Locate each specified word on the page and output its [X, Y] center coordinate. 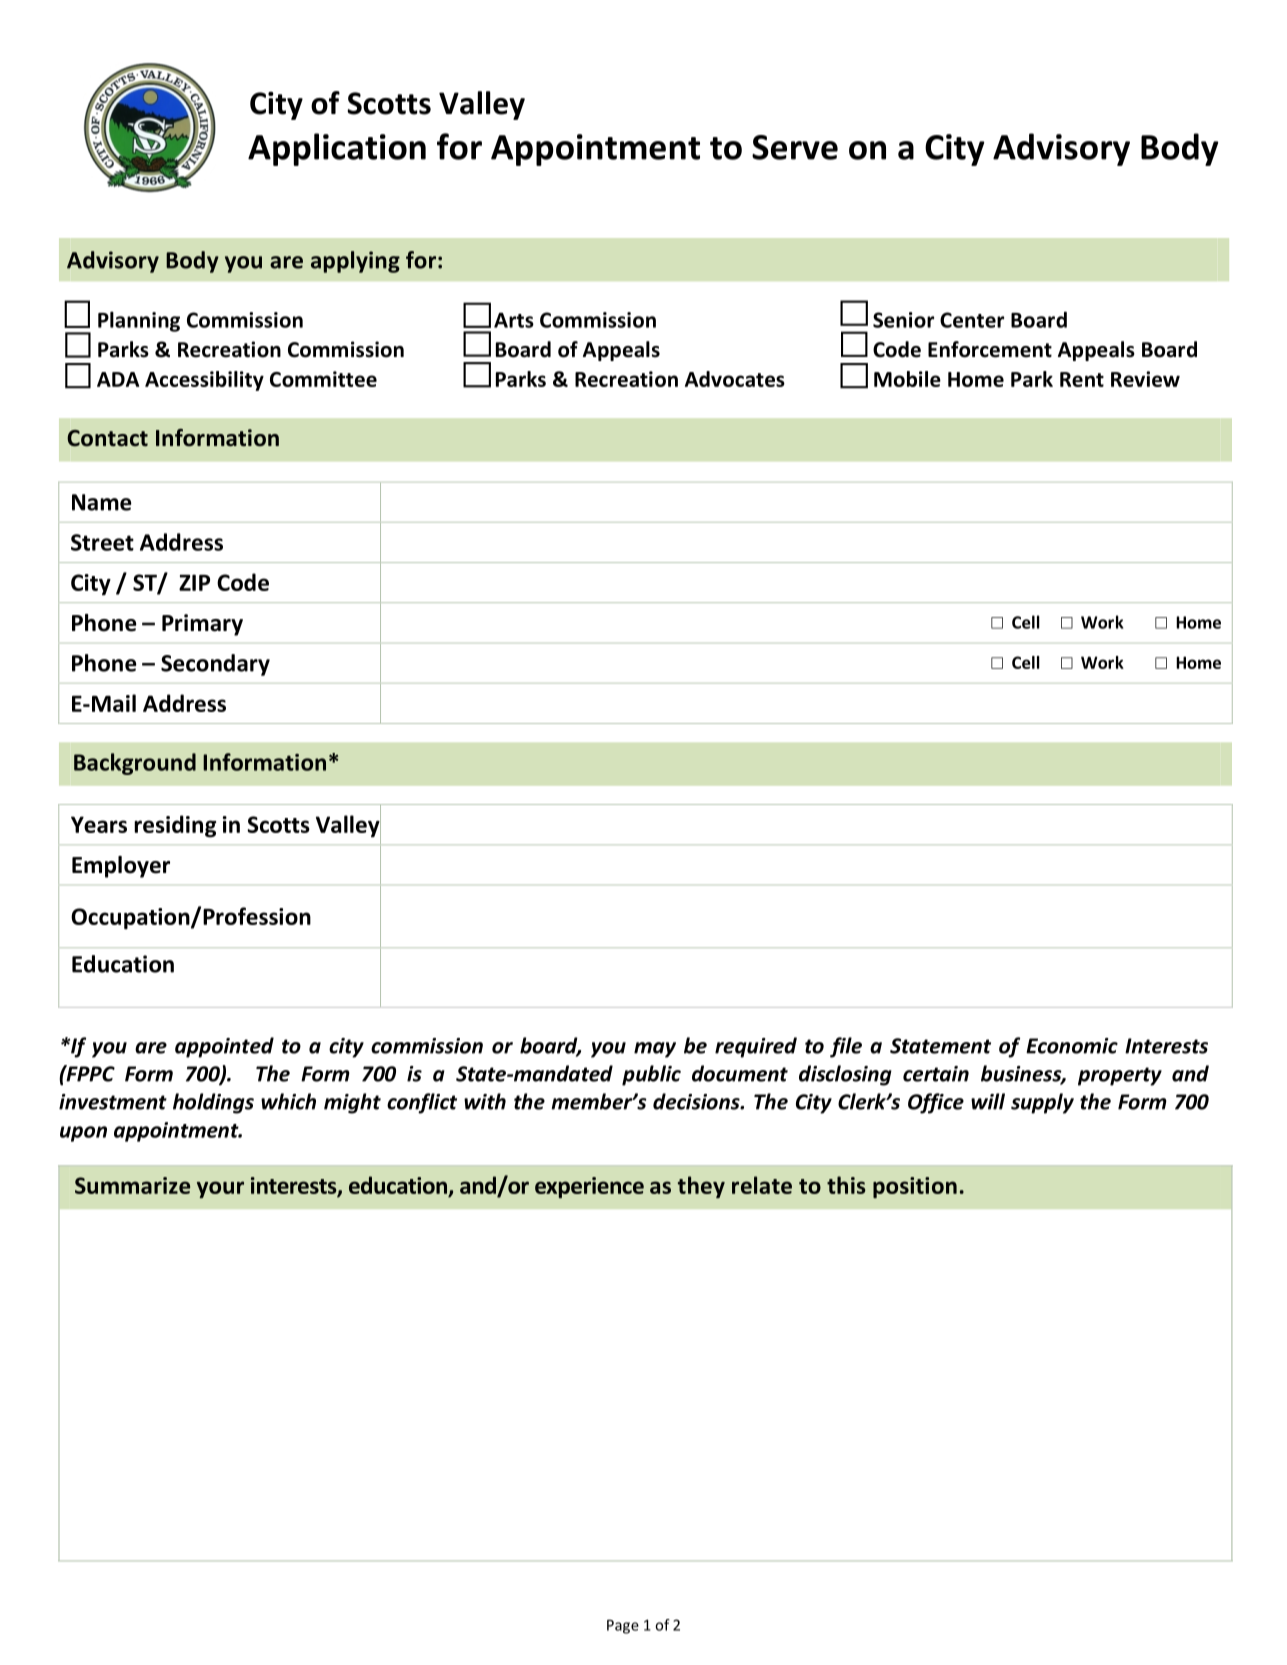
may [655, 1050]
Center [972, 320]
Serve [795, 147]
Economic [1072, 1046]
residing [175, 826]
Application [337, 149]
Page [623, 1627]
